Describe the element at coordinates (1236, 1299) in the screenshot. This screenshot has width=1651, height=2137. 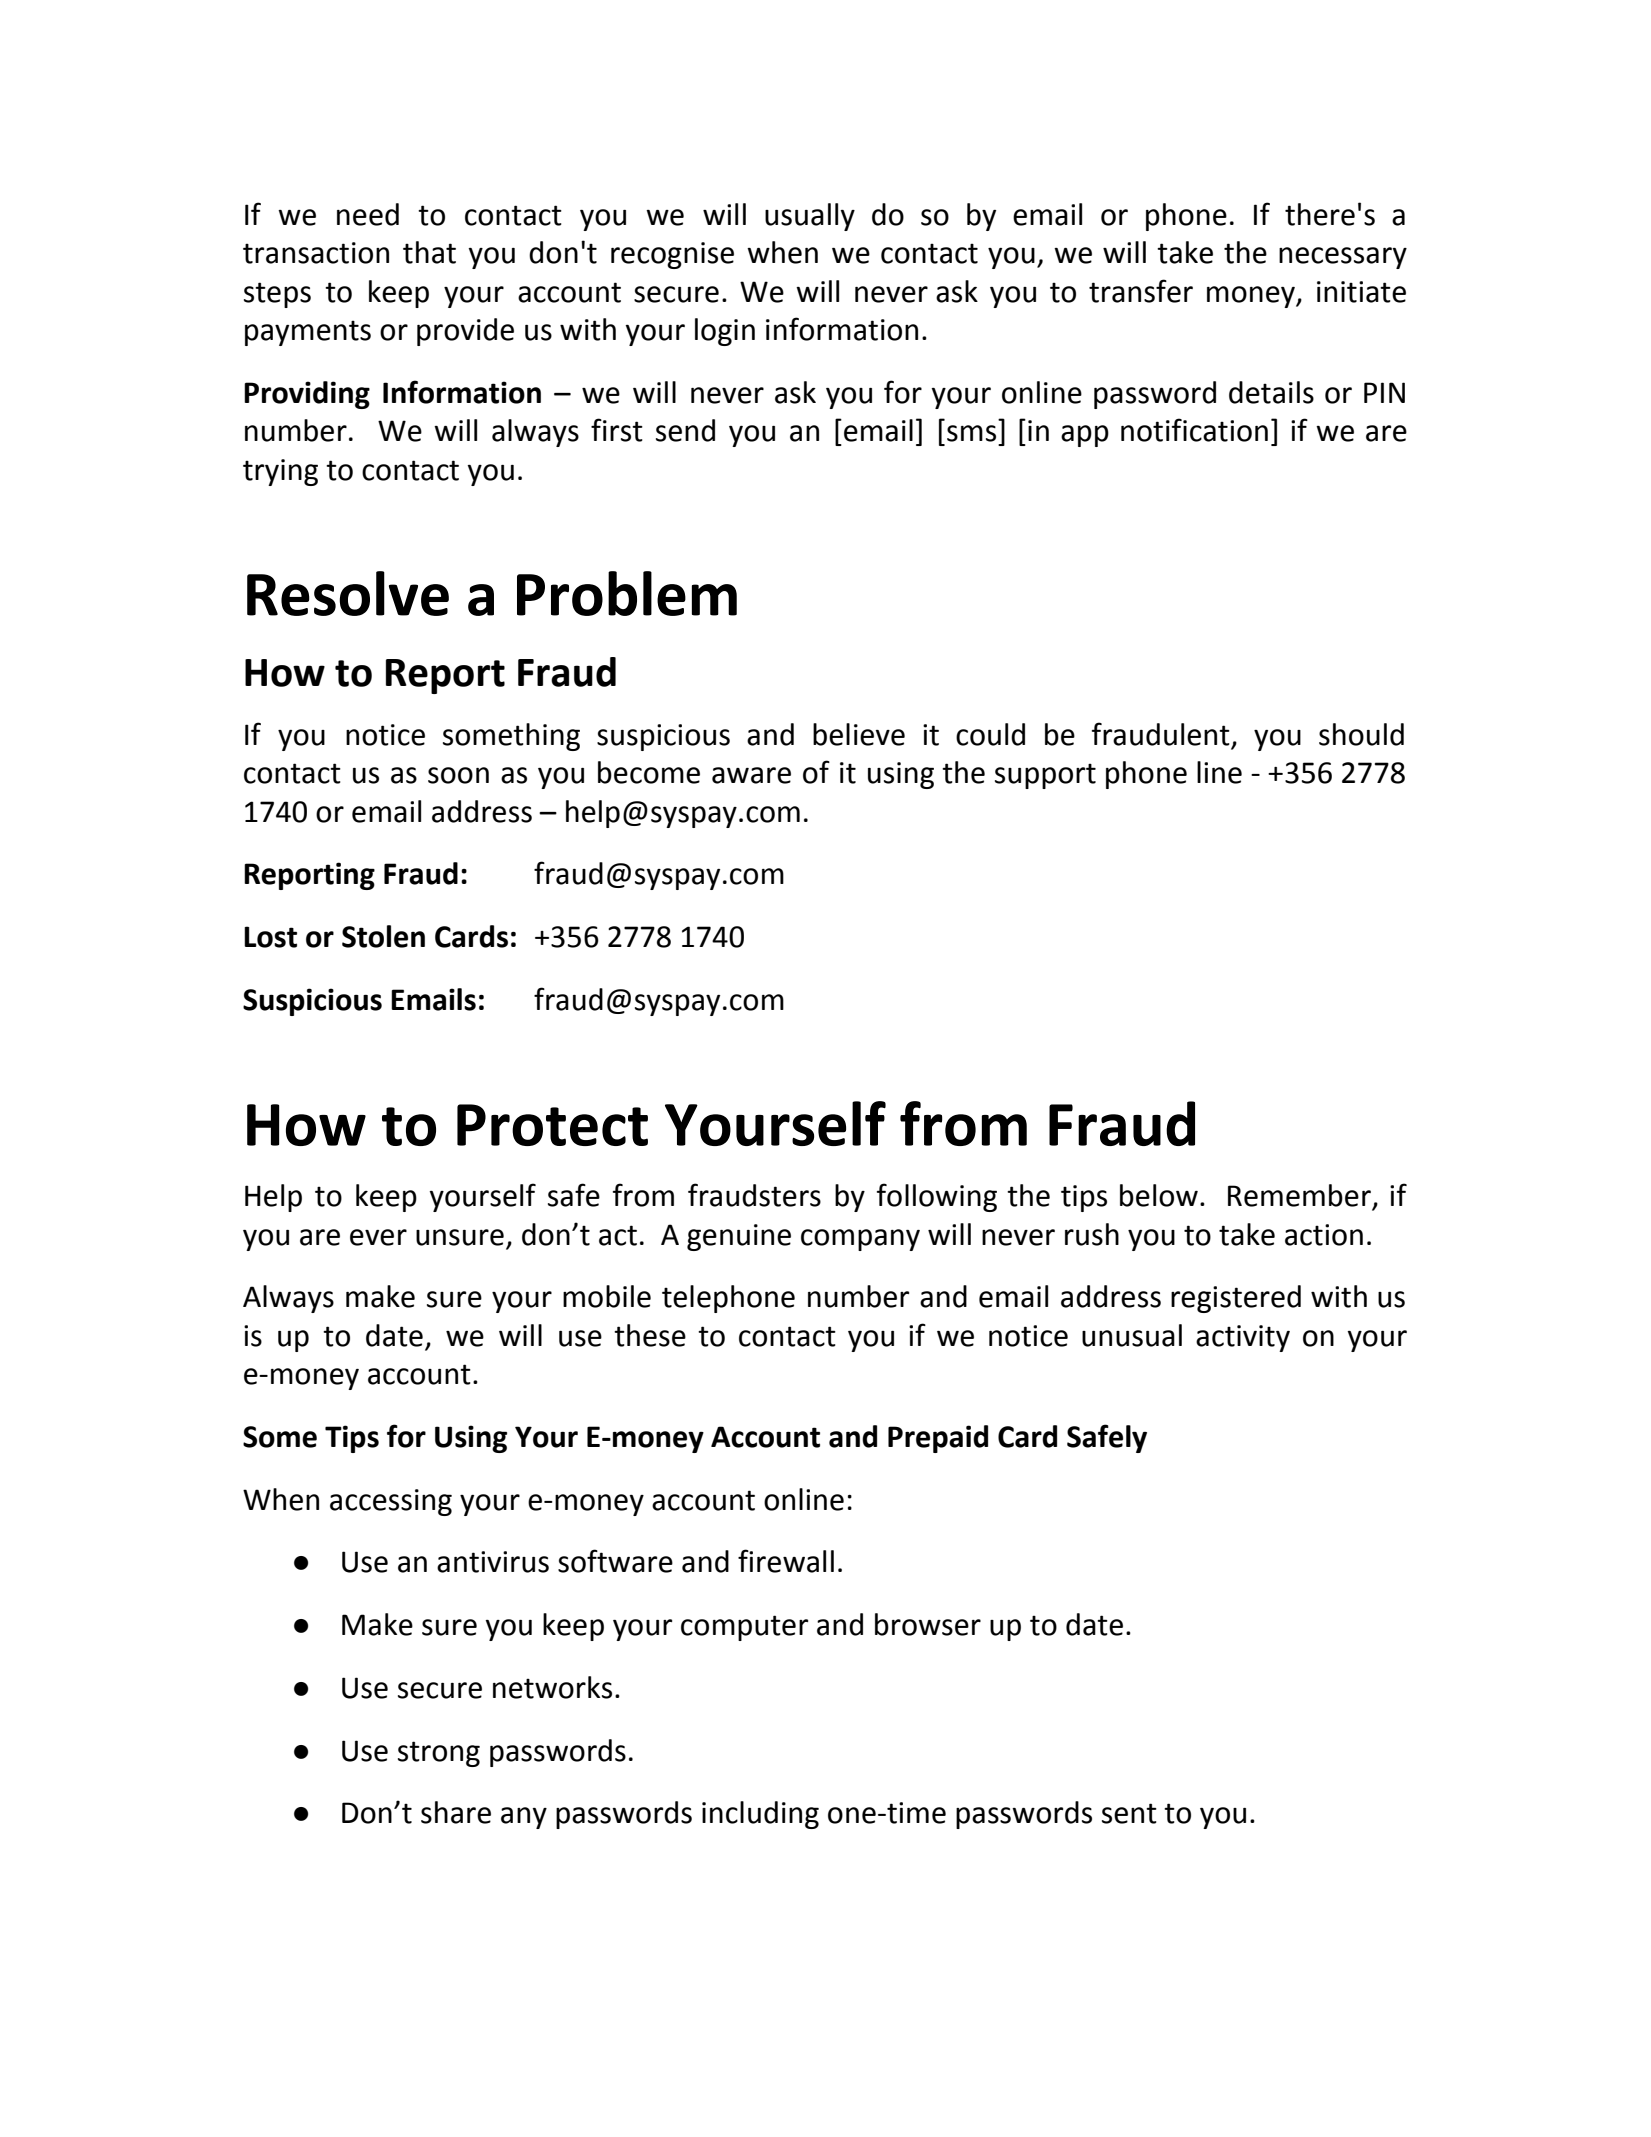
I see `registered` at that location.
